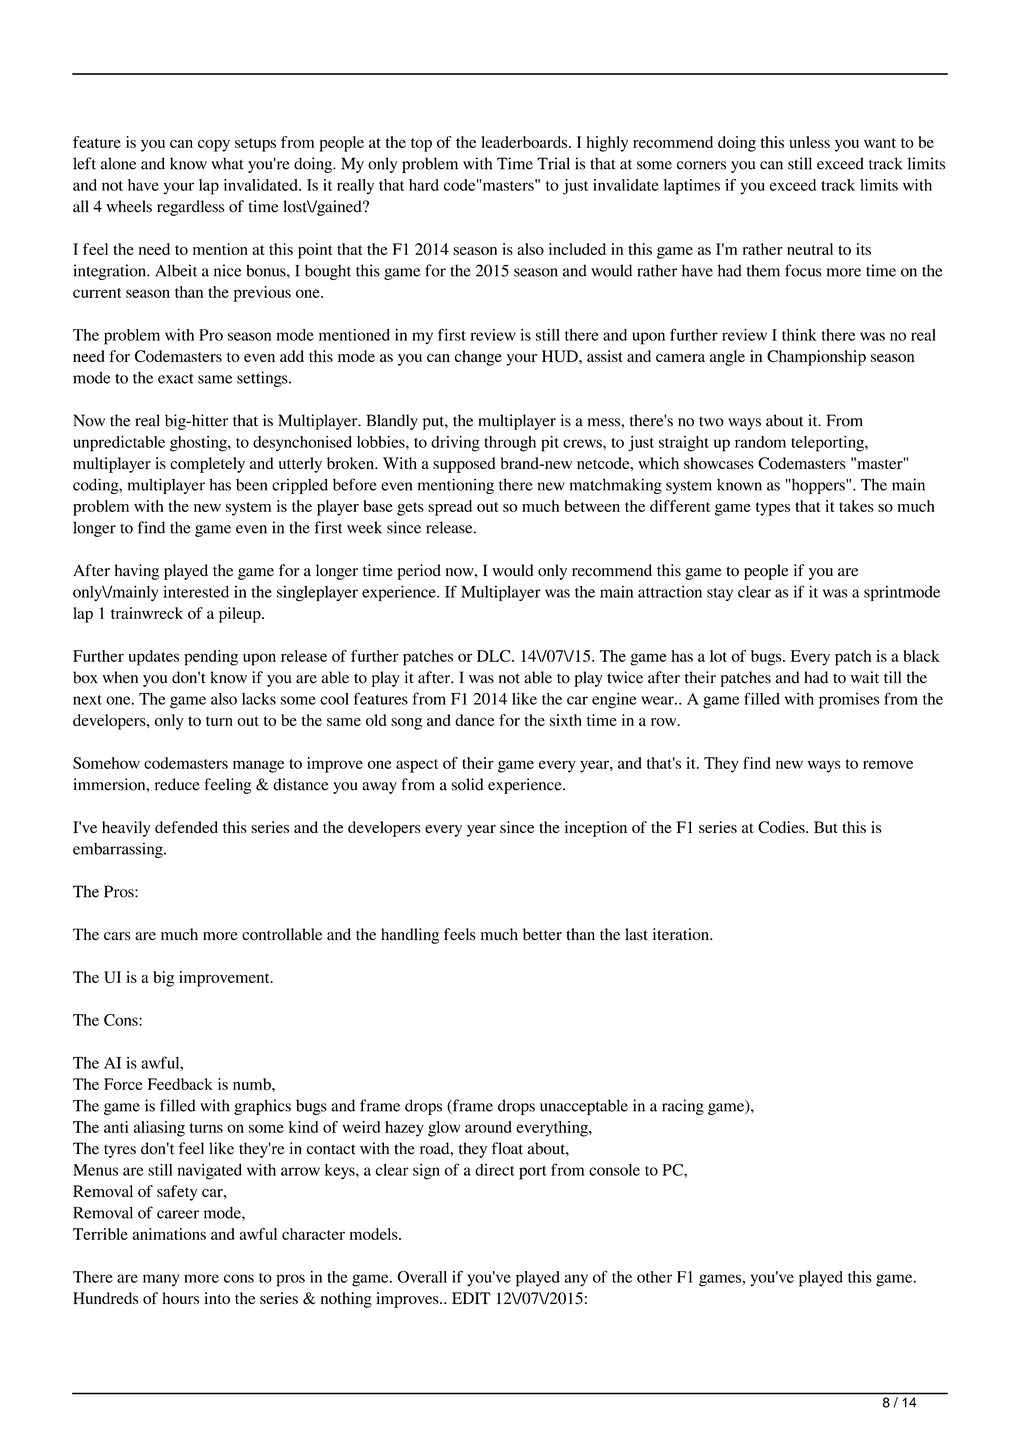 This document has width=1020, height=1442. What do you see at coordinates (553, 163) in the document?
I see `Trial` at bounding box center [553, 163].
